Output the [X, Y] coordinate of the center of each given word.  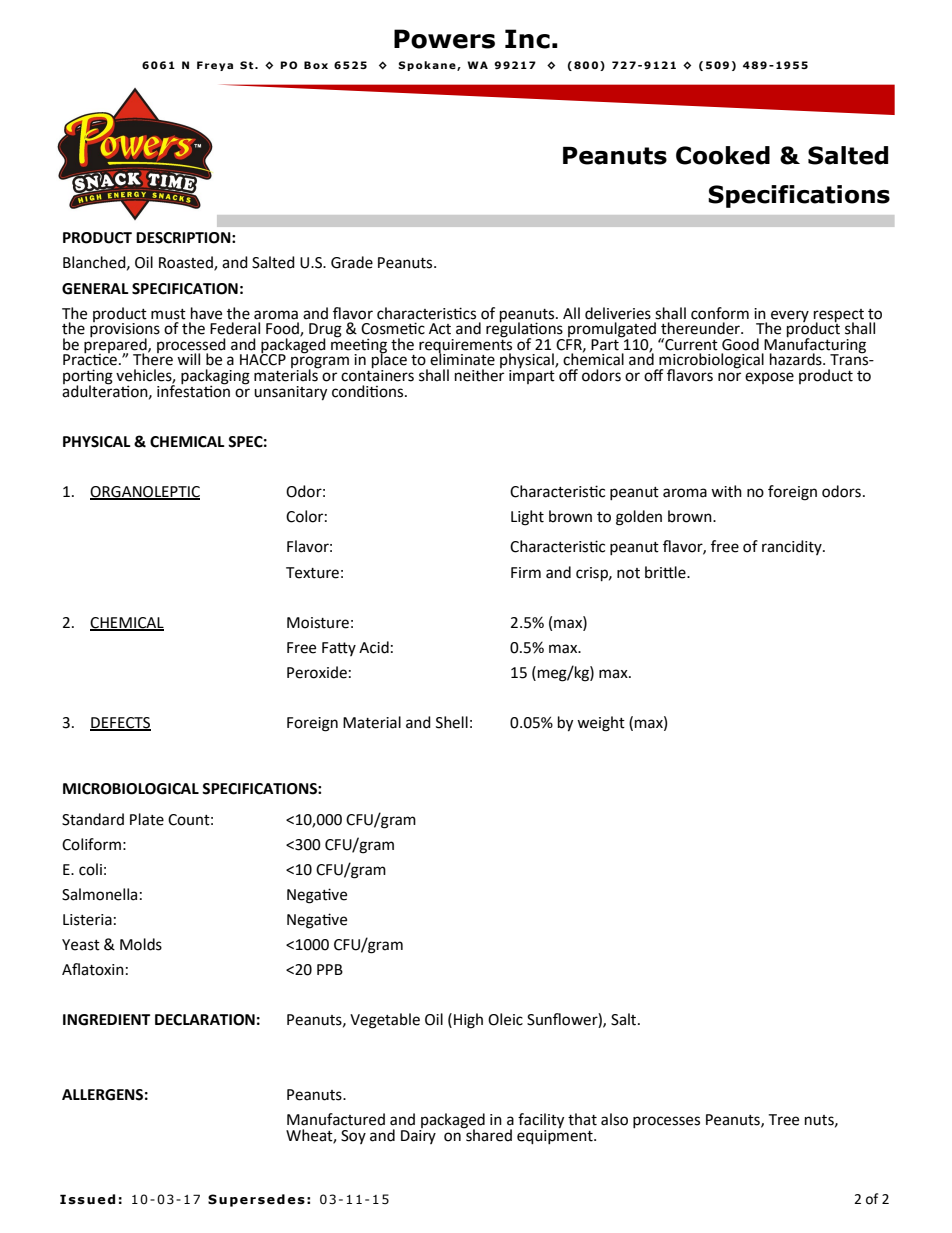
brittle [666, 572]
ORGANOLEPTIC [145, 493]
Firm [526, 572]
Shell [452, 722]
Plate [147, 819]
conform [720, 313]
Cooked [723, 155]
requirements [465, 345]
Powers [444, 39]
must [168, 314]
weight [601, 724]
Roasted [187, 263]
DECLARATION [205, 1020]
